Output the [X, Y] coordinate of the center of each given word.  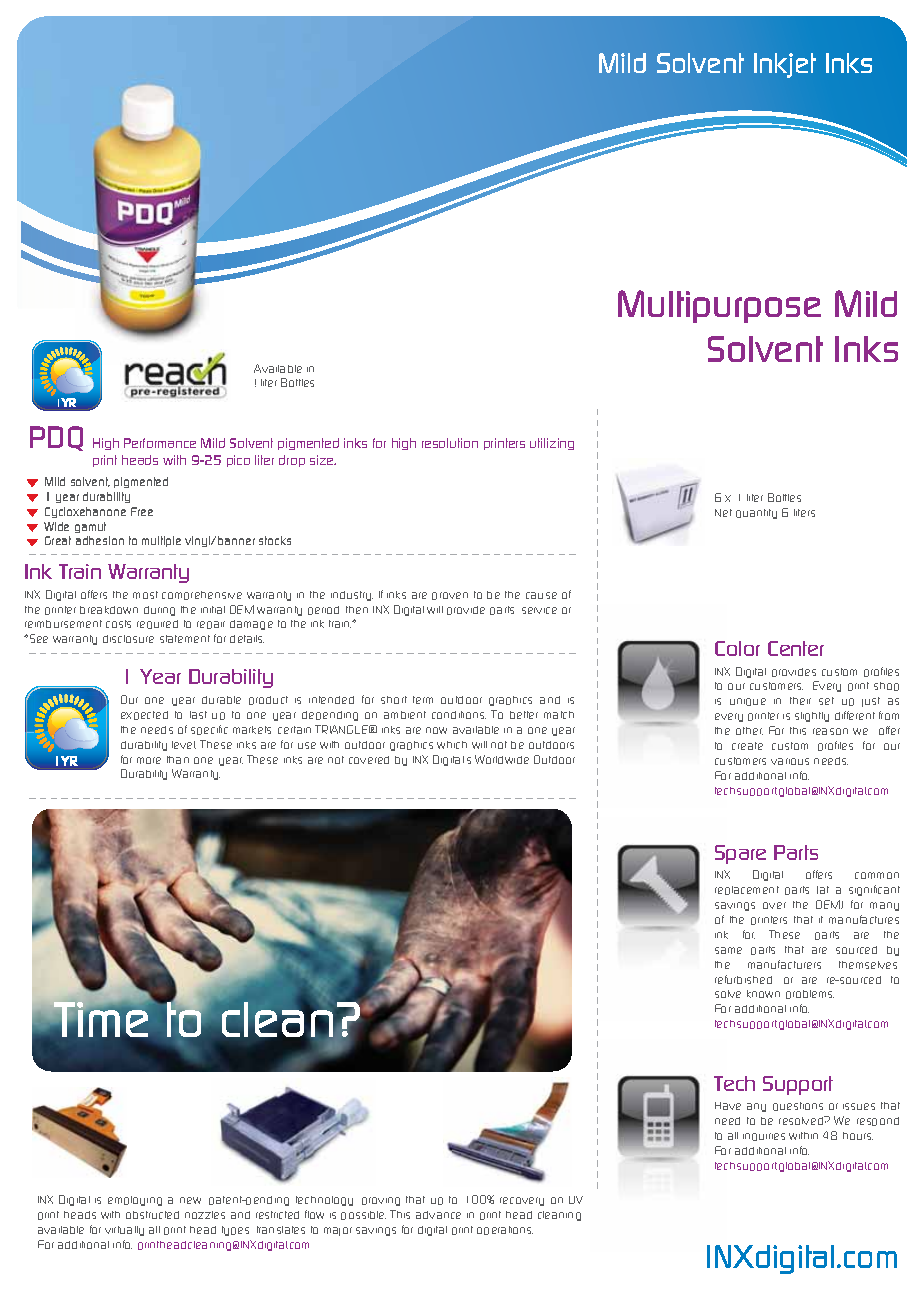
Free [142, 511]
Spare [740, 854]
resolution [450, 443]
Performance [160, 443]
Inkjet [785, 65]
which [452, 745]
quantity [756, 514]
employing [135, 1201]
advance [438, 1215]
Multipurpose [719, 306]
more [149, 760]
